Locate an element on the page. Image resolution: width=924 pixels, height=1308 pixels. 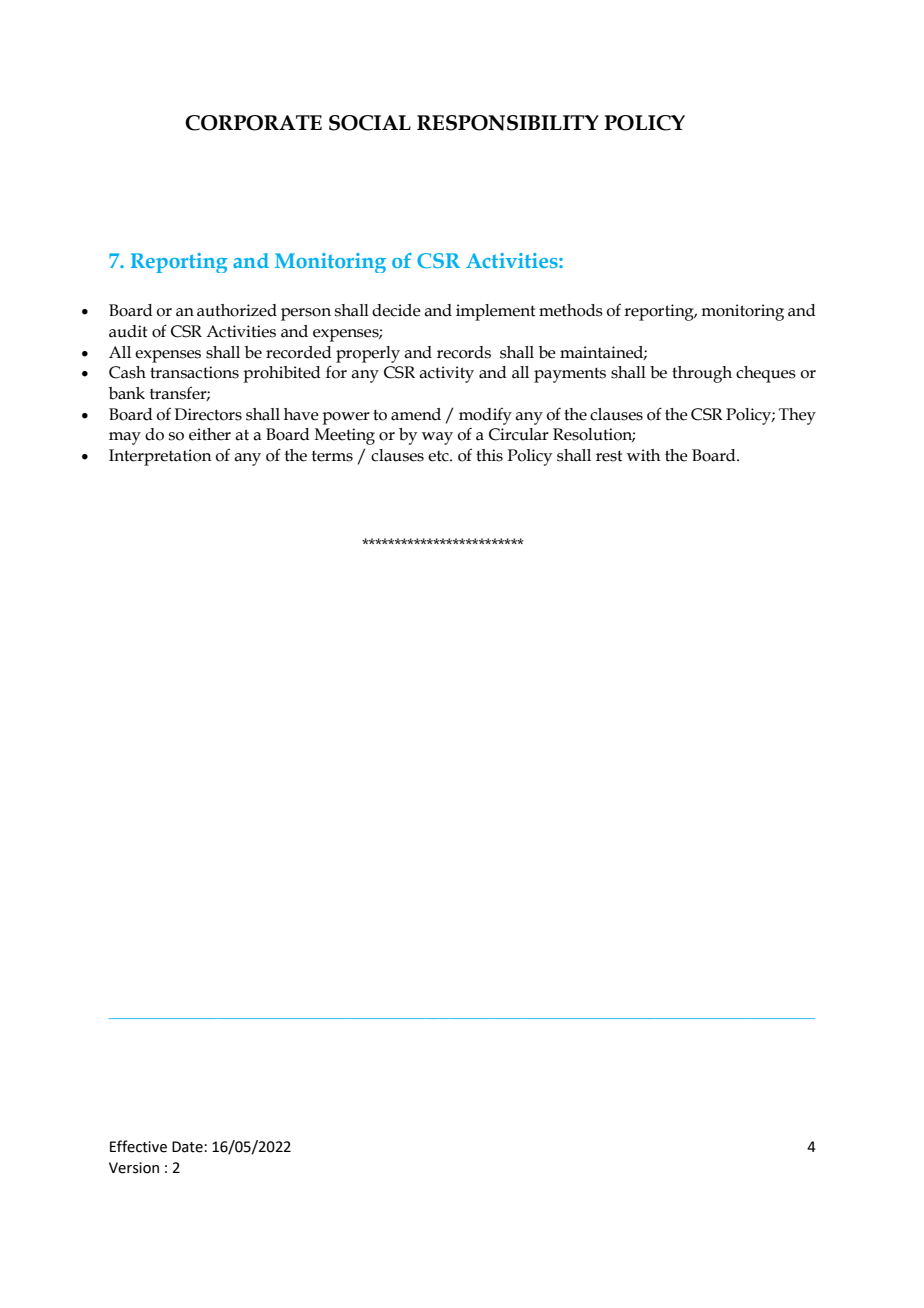
Date is located at coordinates (188, 1147).
